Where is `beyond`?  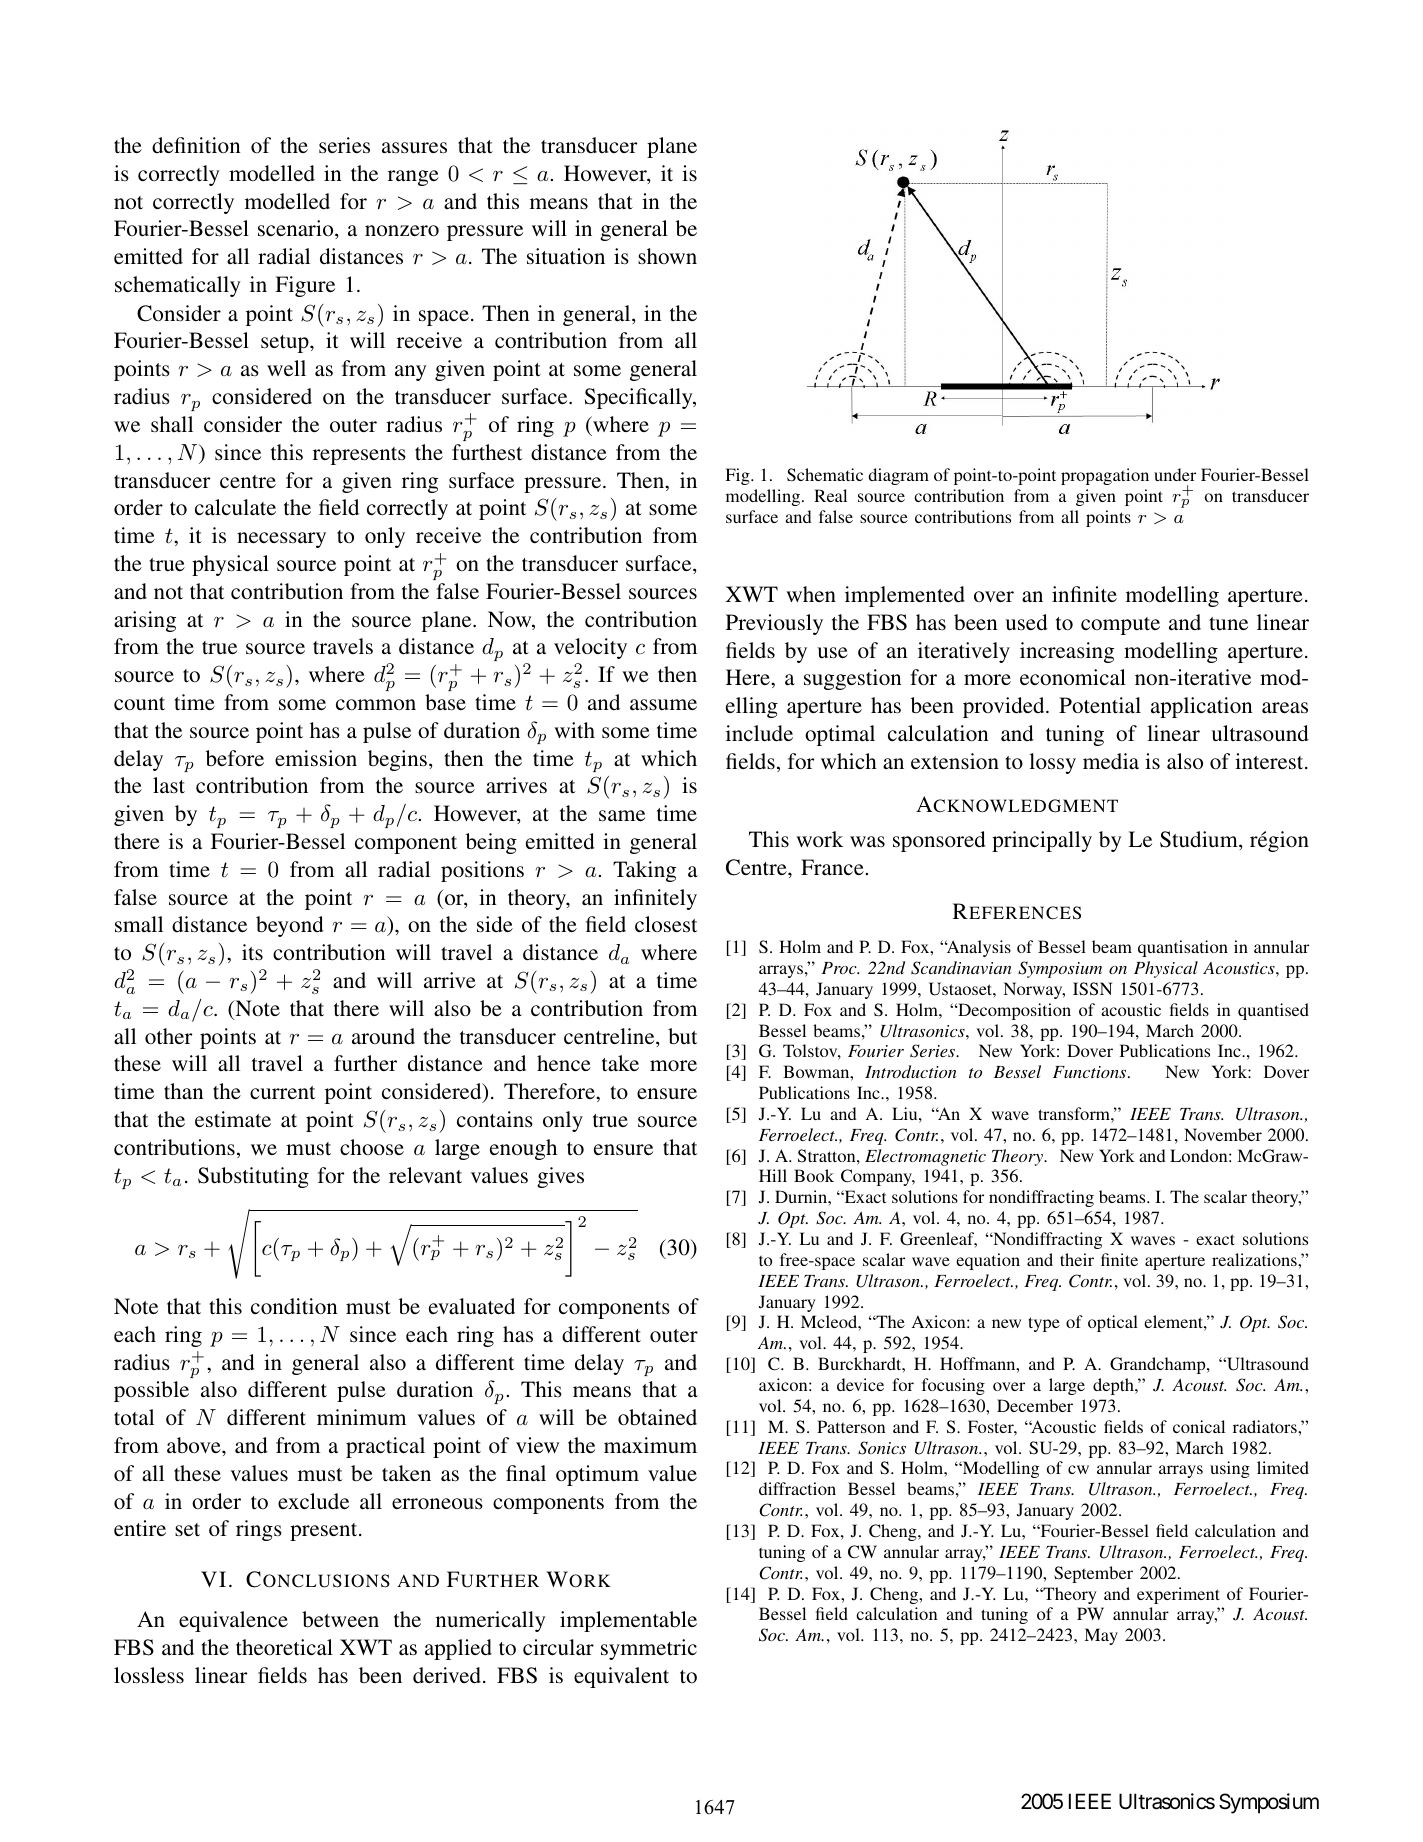 beyond is located at coordinates (290, 926).
